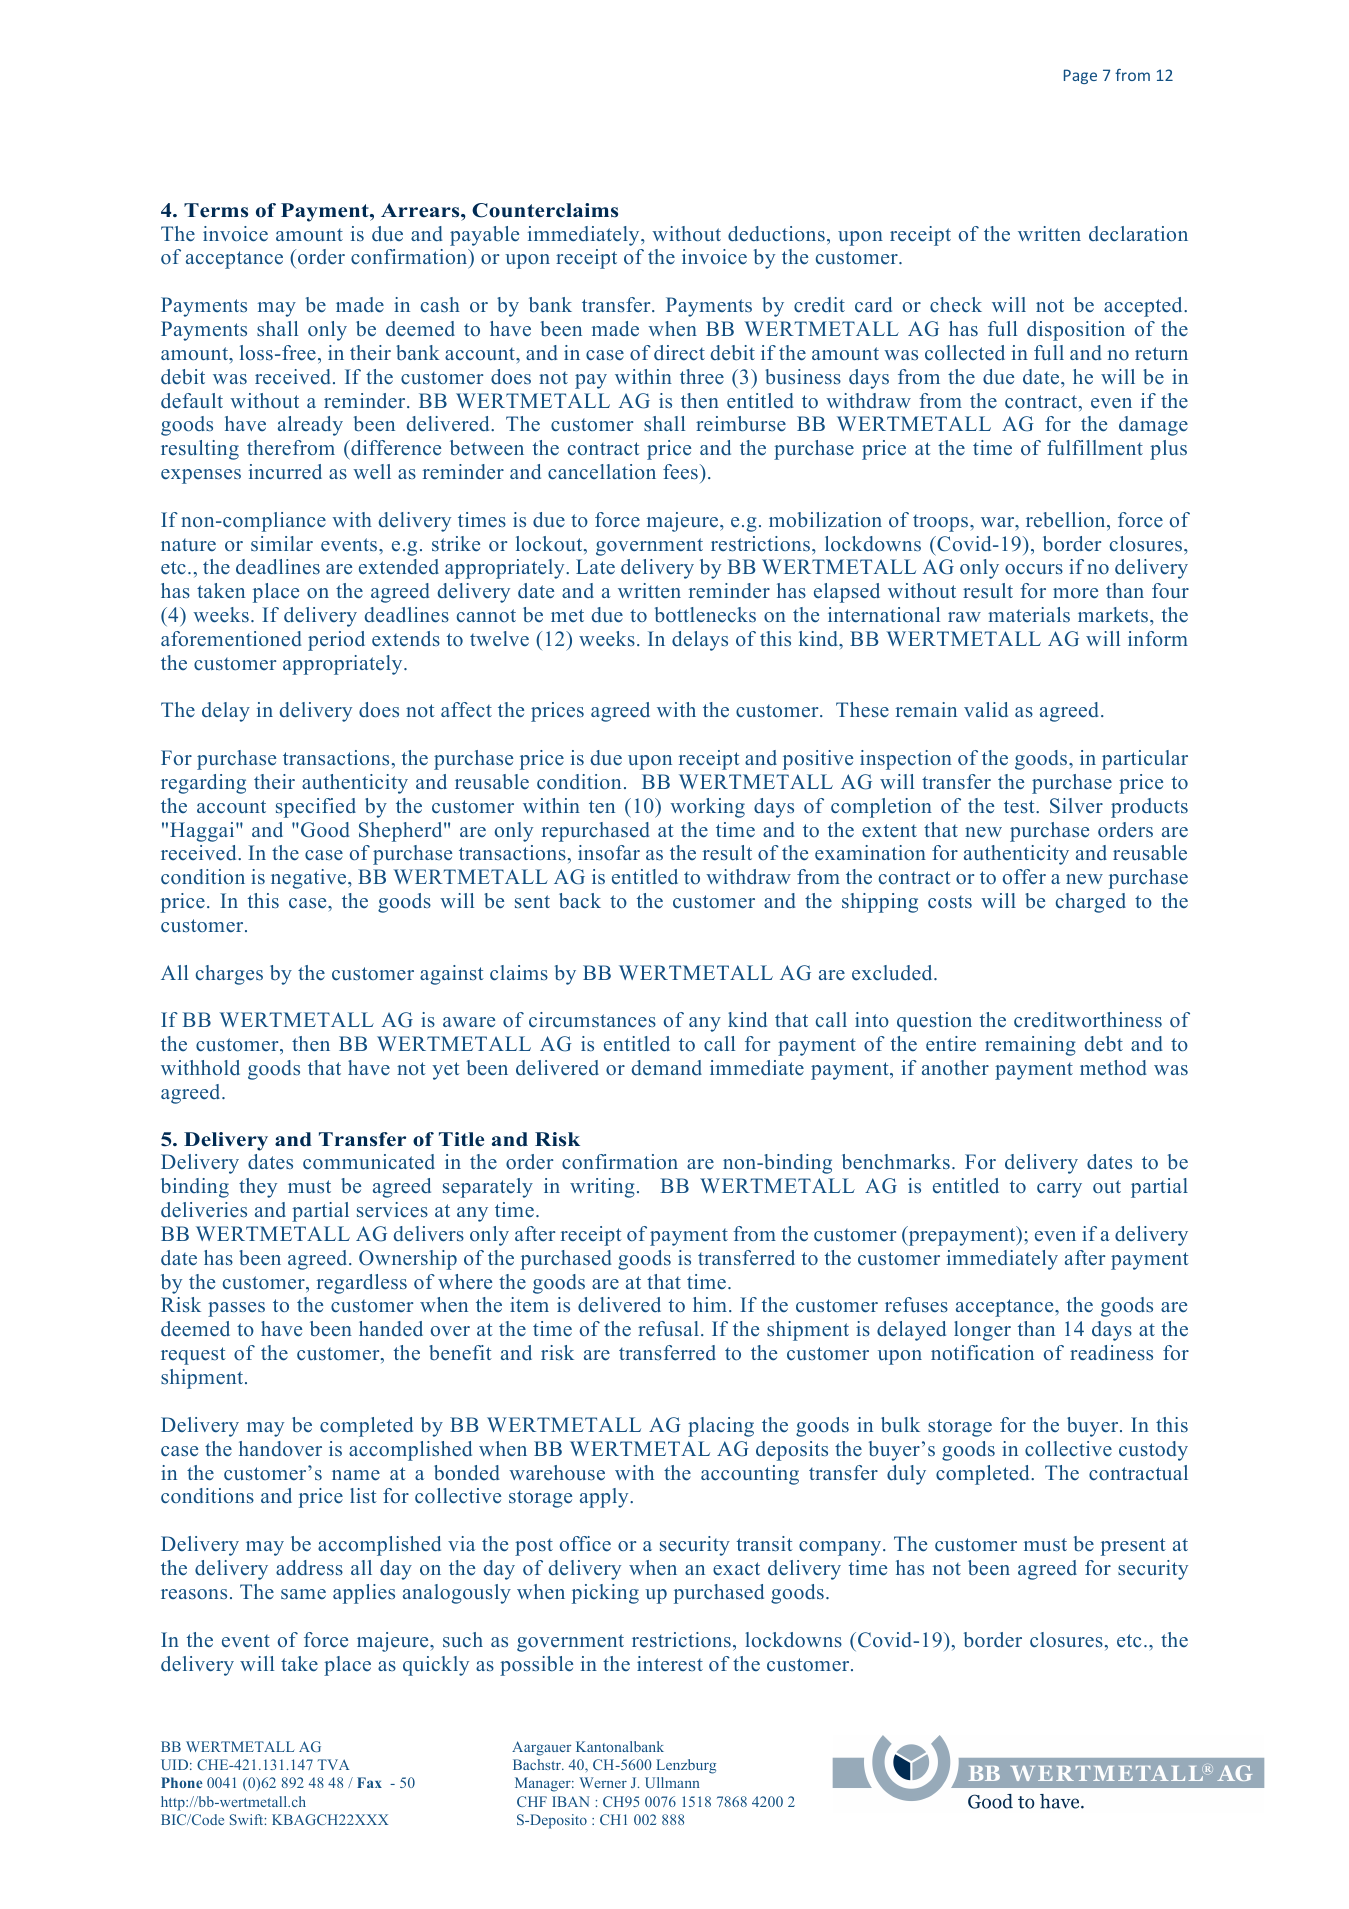 This page has width=1349, height=1909. Describe the element at coordinates (333, 1764) in the page. I see `TVA` at that location.
